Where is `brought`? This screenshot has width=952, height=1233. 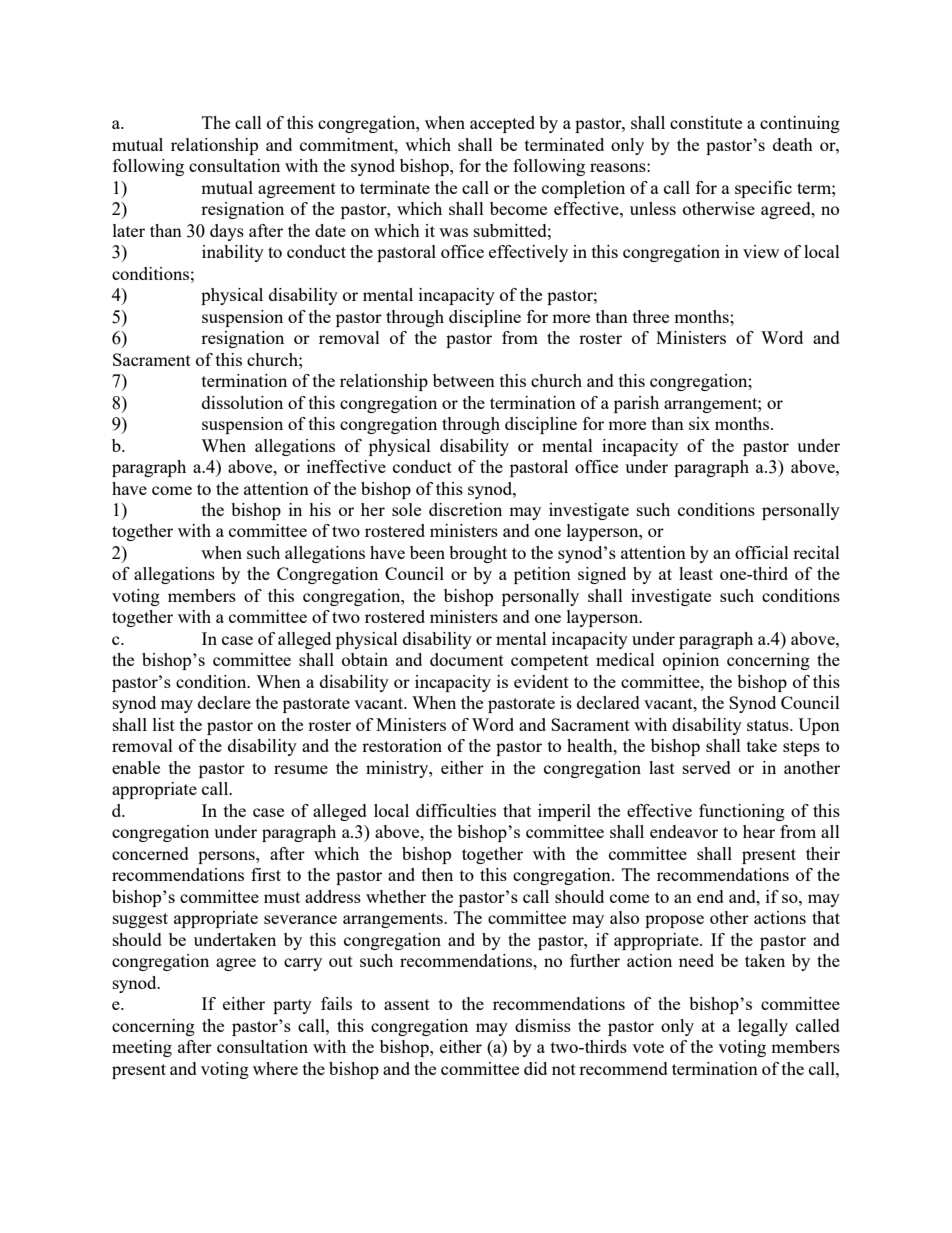
brought is located at coordinates (478, 554).
